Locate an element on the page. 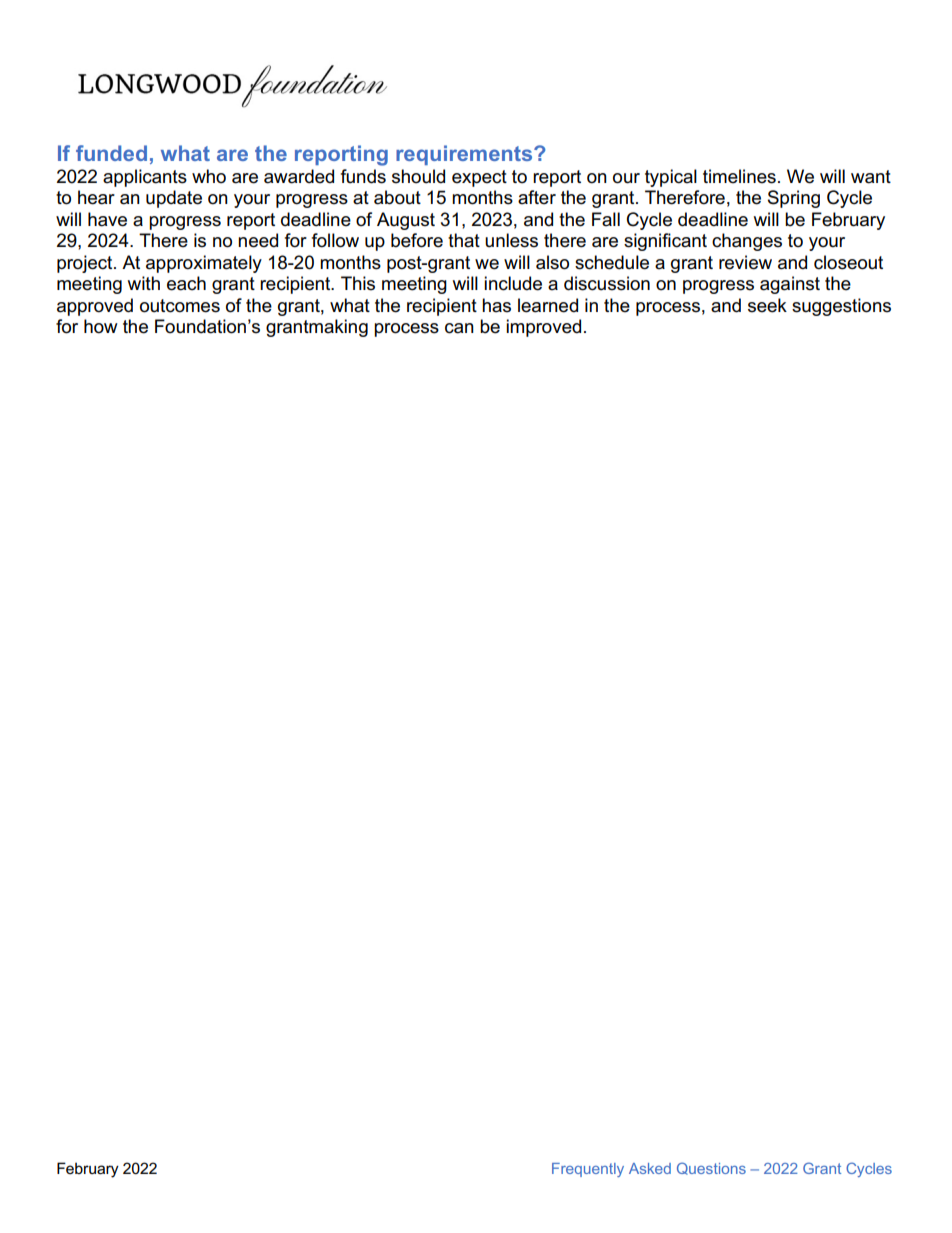 This document has height=1233, width=952. expect is located at coordinates (479, 178).
